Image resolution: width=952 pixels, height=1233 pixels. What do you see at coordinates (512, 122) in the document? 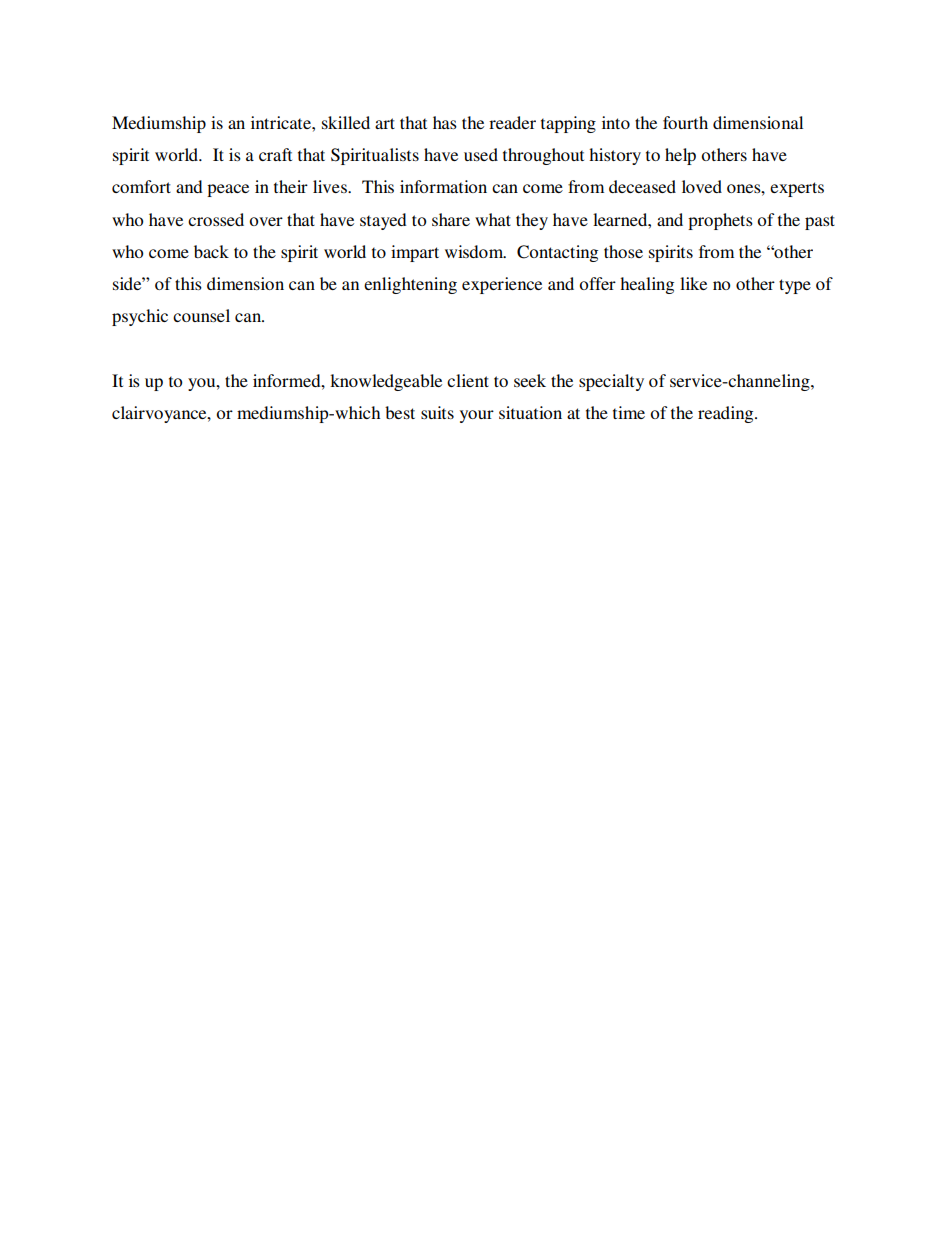
I see `reader` at bounding box center [512, 122].
